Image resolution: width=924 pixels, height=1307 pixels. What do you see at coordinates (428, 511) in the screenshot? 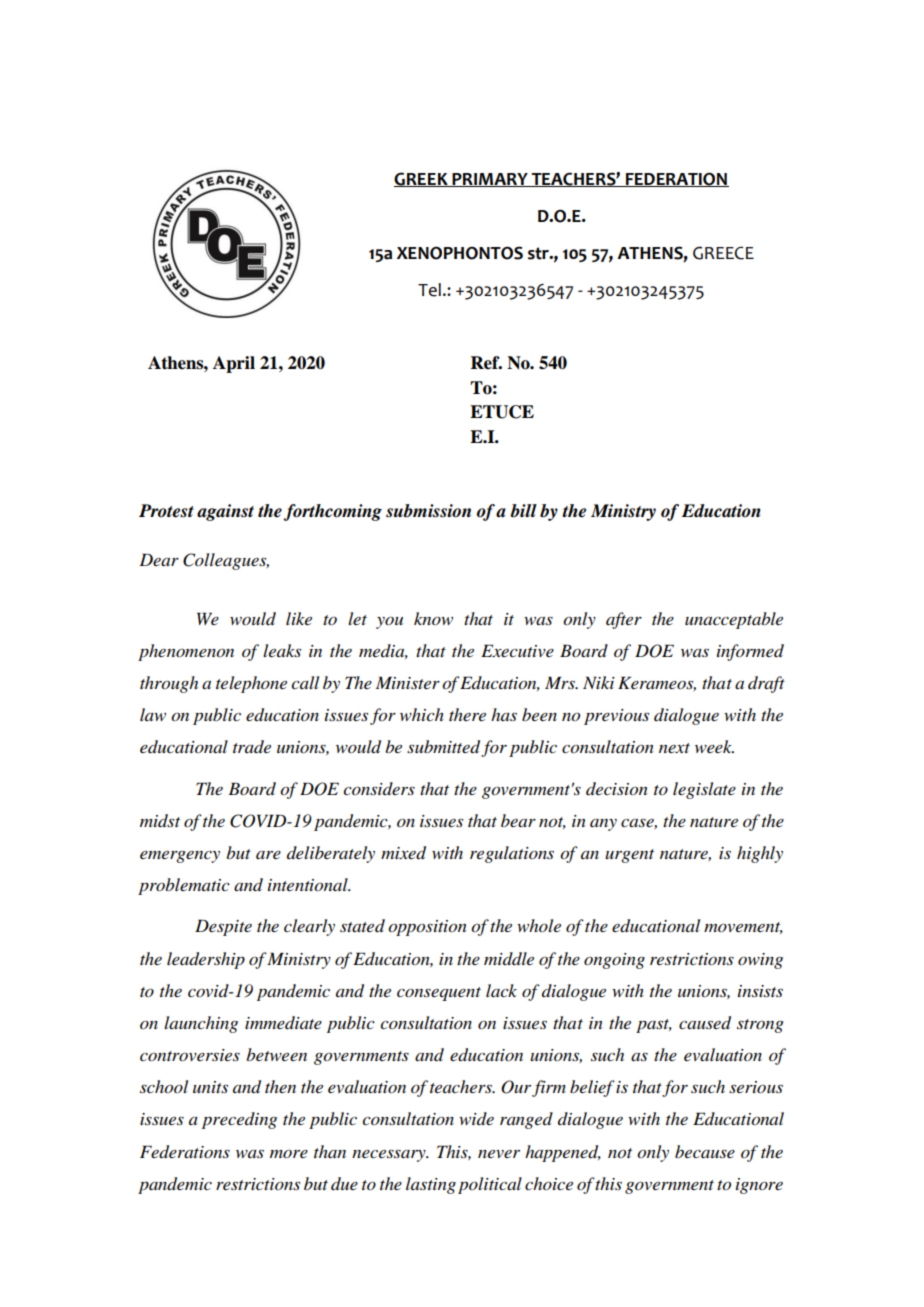
I see `submission` at bounding box center [428, 511].
